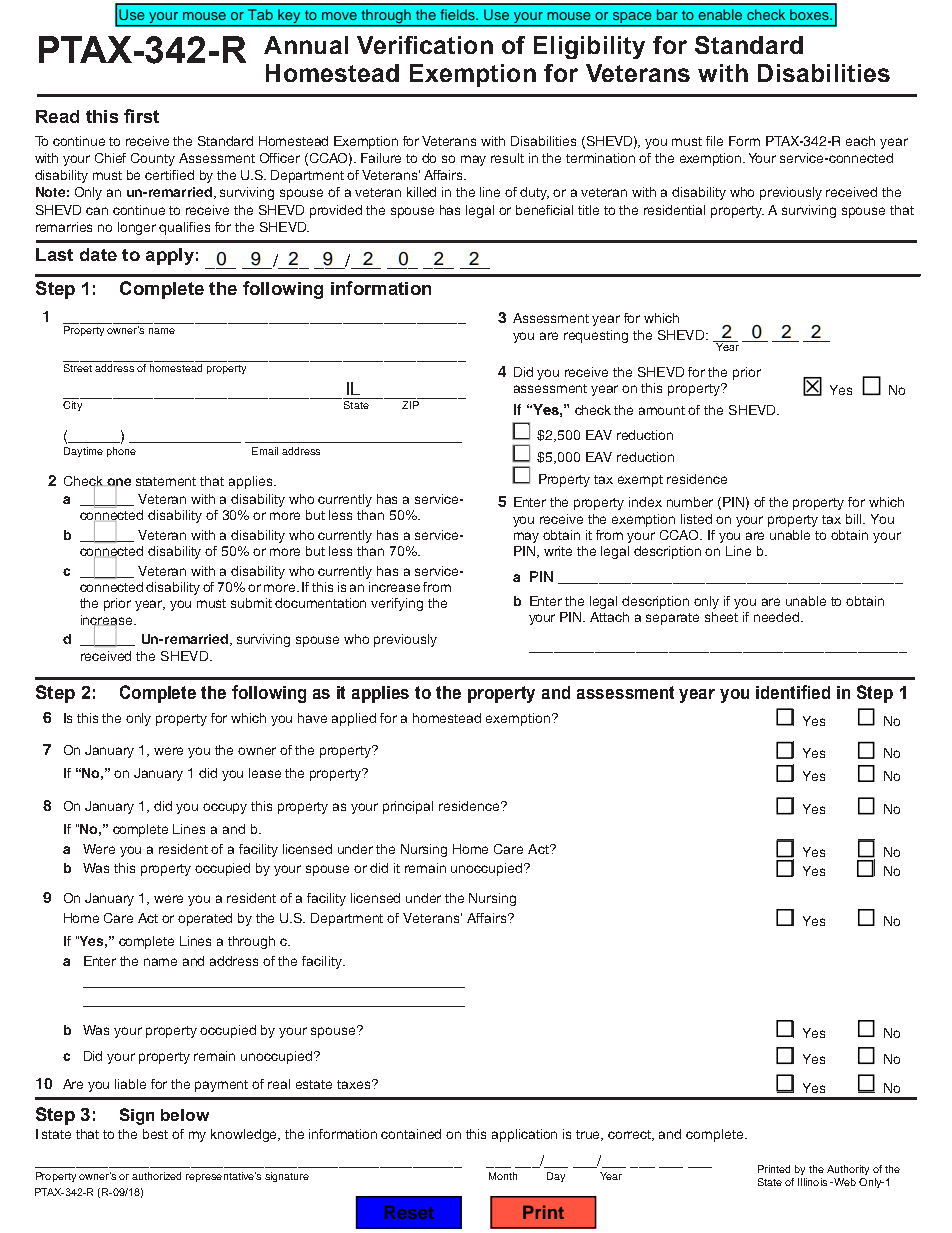 This document has height=1233, width=952. I want to click on City, so click(72, 406).
